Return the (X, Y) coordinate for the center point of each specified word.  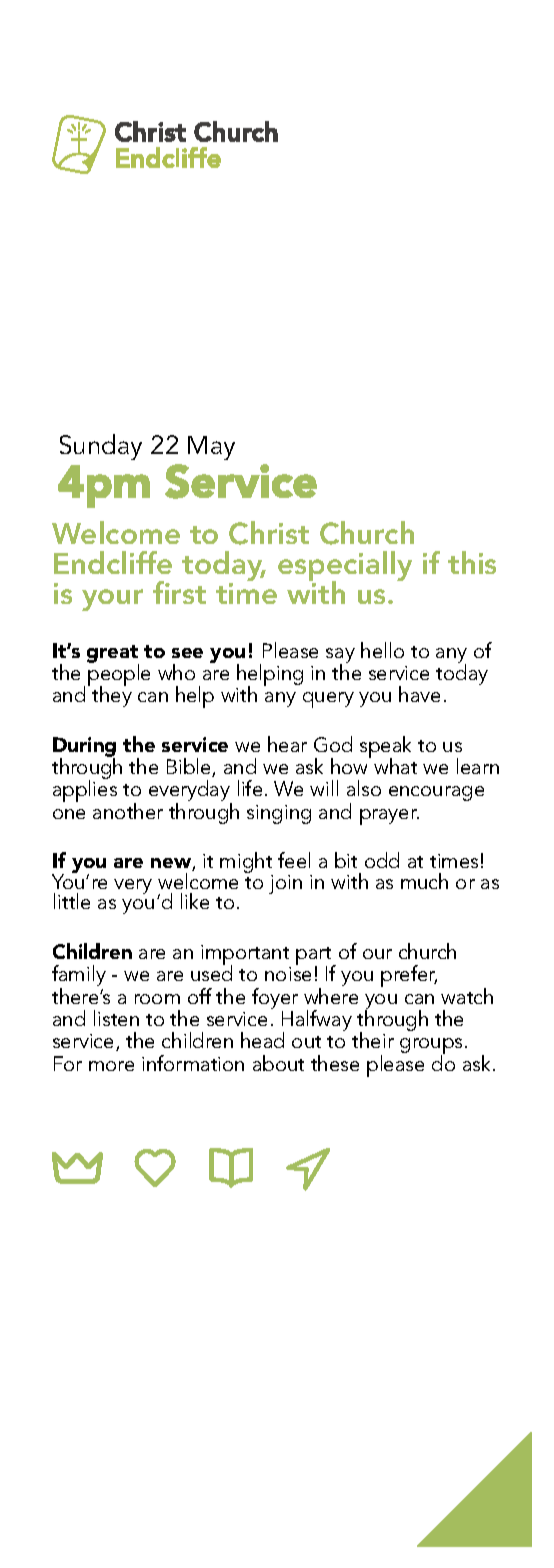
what (395, 766)
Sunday (101, 447)
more (111, 1066)
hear (287, 744)
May (211, 448)
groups (431, 1047)
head (262, 1040)
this (472, 562)
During (84, 748)
